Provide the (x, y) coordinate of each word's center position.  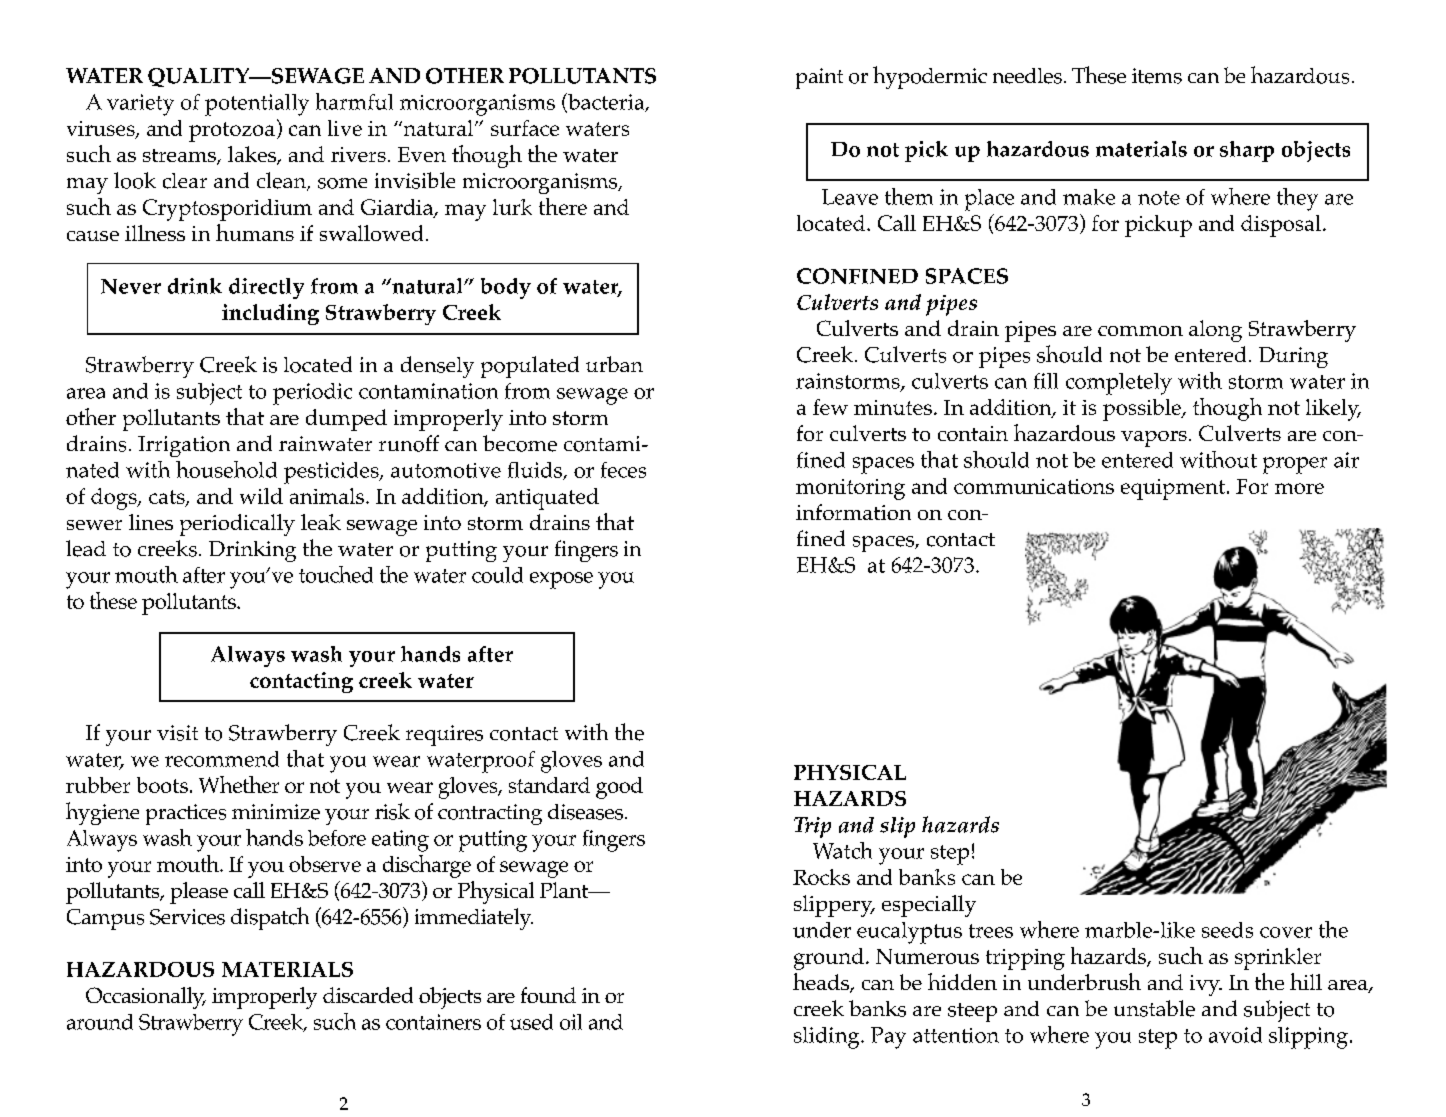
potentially (257, 105)
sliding (828, 1038)
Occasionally (146, 998)
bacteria (606, 102)
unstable (1154, 1008)
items (1157, 76)
